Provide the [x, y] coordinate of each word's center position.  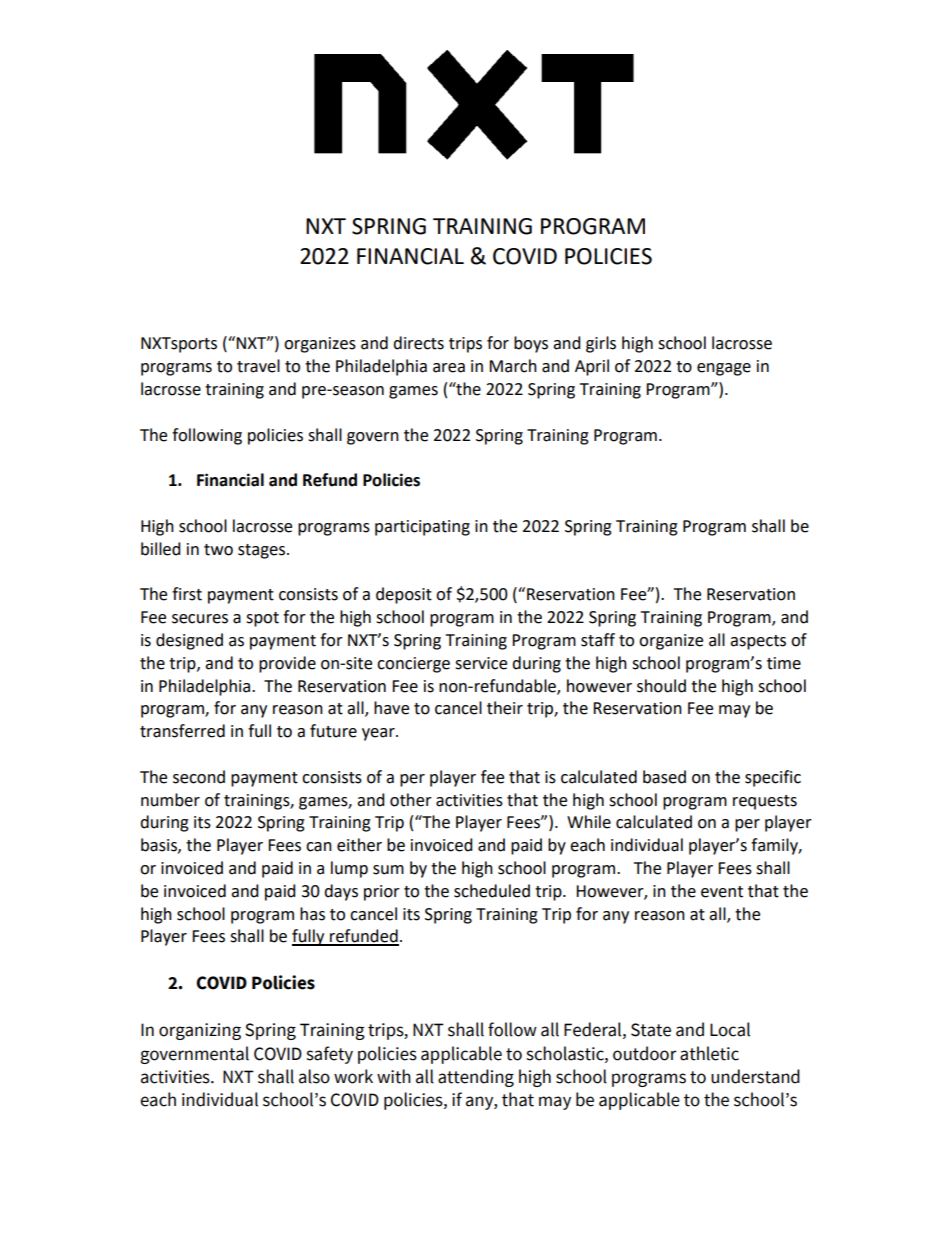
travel [258, 366]
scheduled [492, 891]
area [449, 368]
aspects [758, 642]
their [505, 708]
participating [422, 528]
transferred [182, 731]
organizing [200, 1031]
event [722, 892]
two [218, 550]
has [312, 914]
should [661, 686]
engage [724, 369]
